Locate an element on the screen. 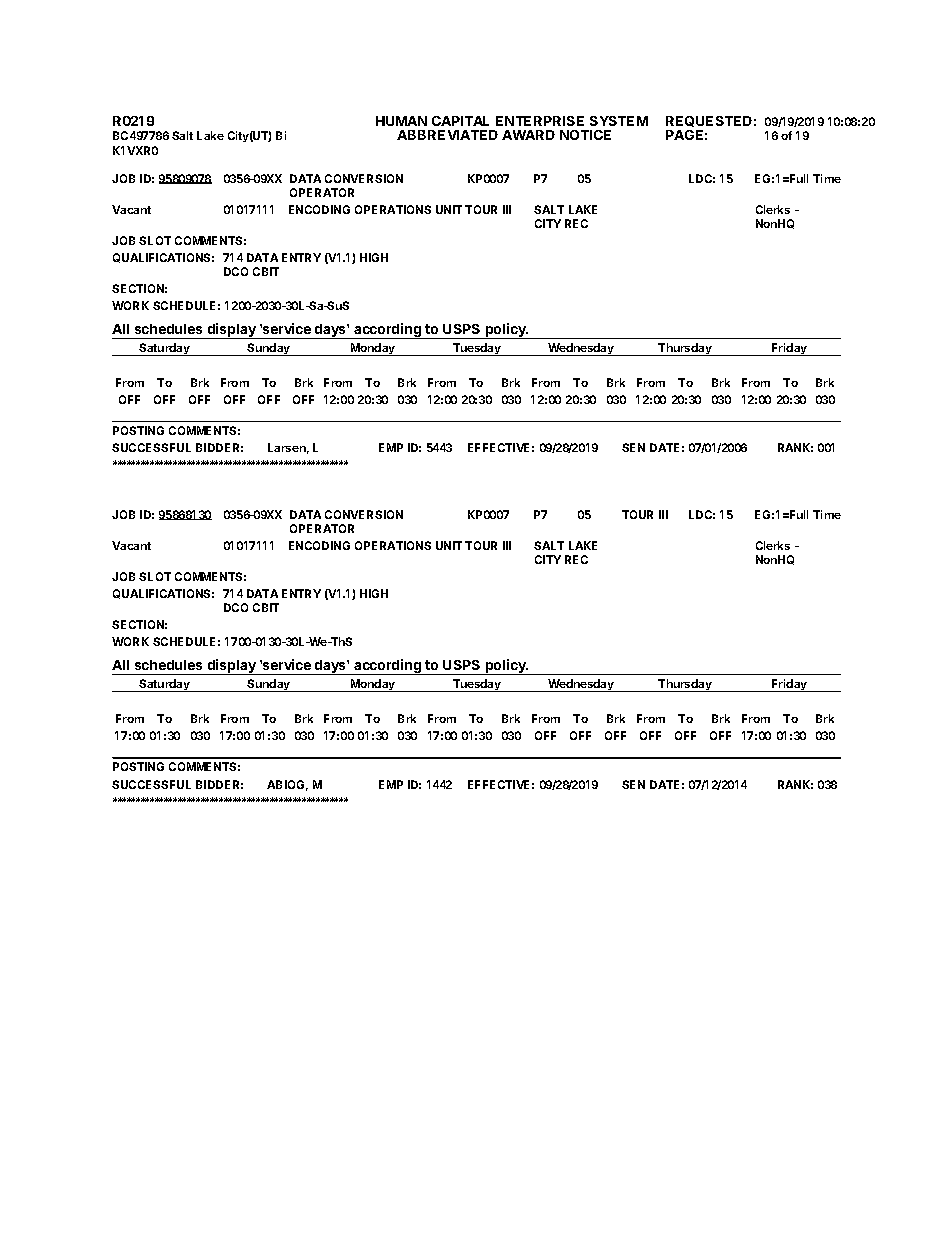 The image size is (952, 1237). AWARD is located at coordinates (528, 135).
